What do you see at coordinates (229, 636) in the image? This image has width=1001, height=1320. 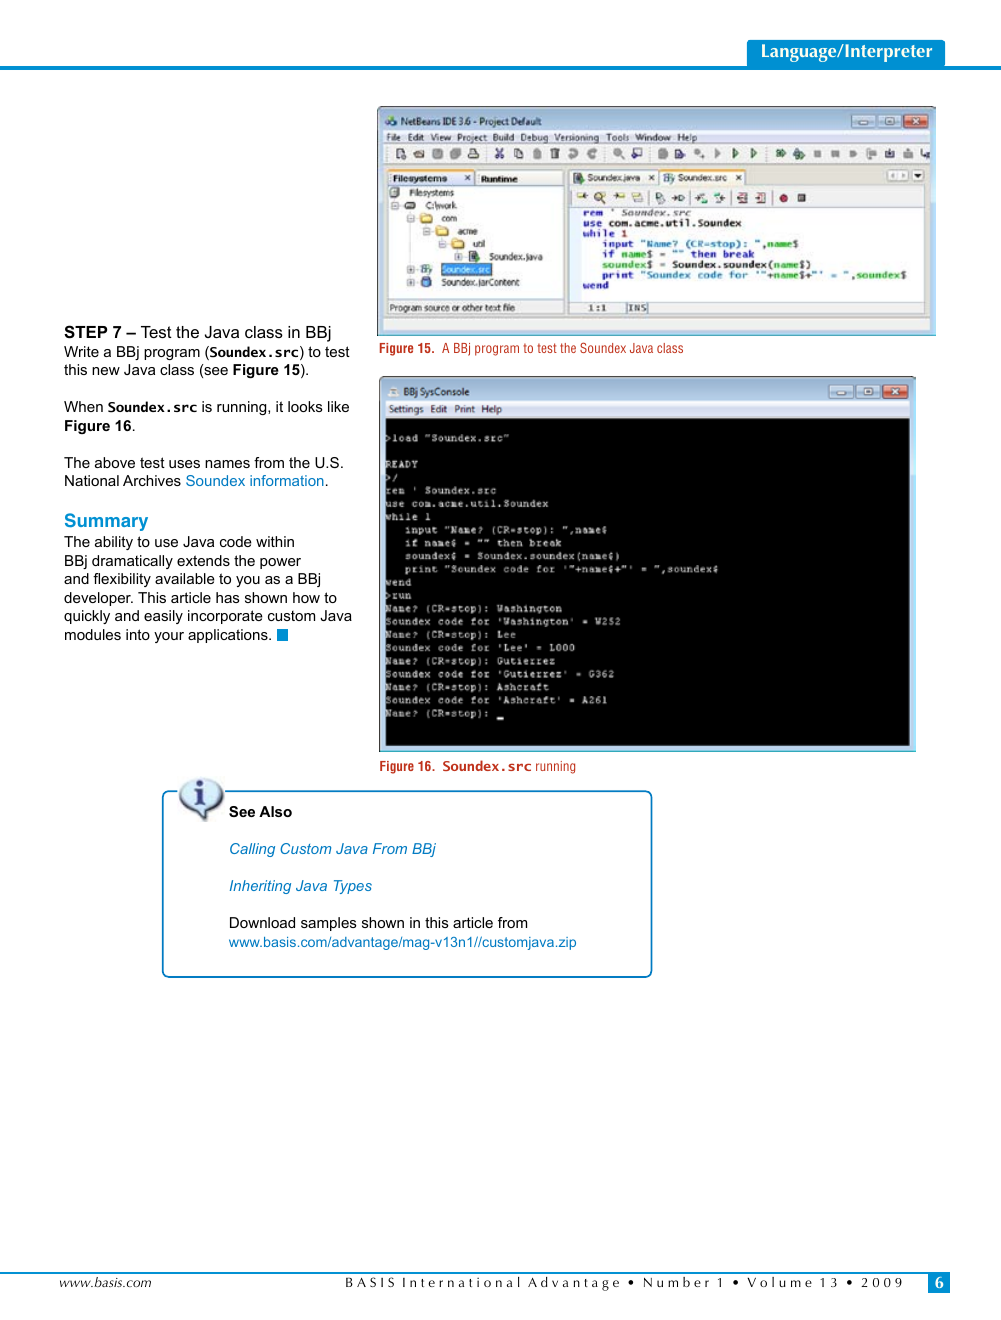 I see `applications` at bounding box center [229, 636].
